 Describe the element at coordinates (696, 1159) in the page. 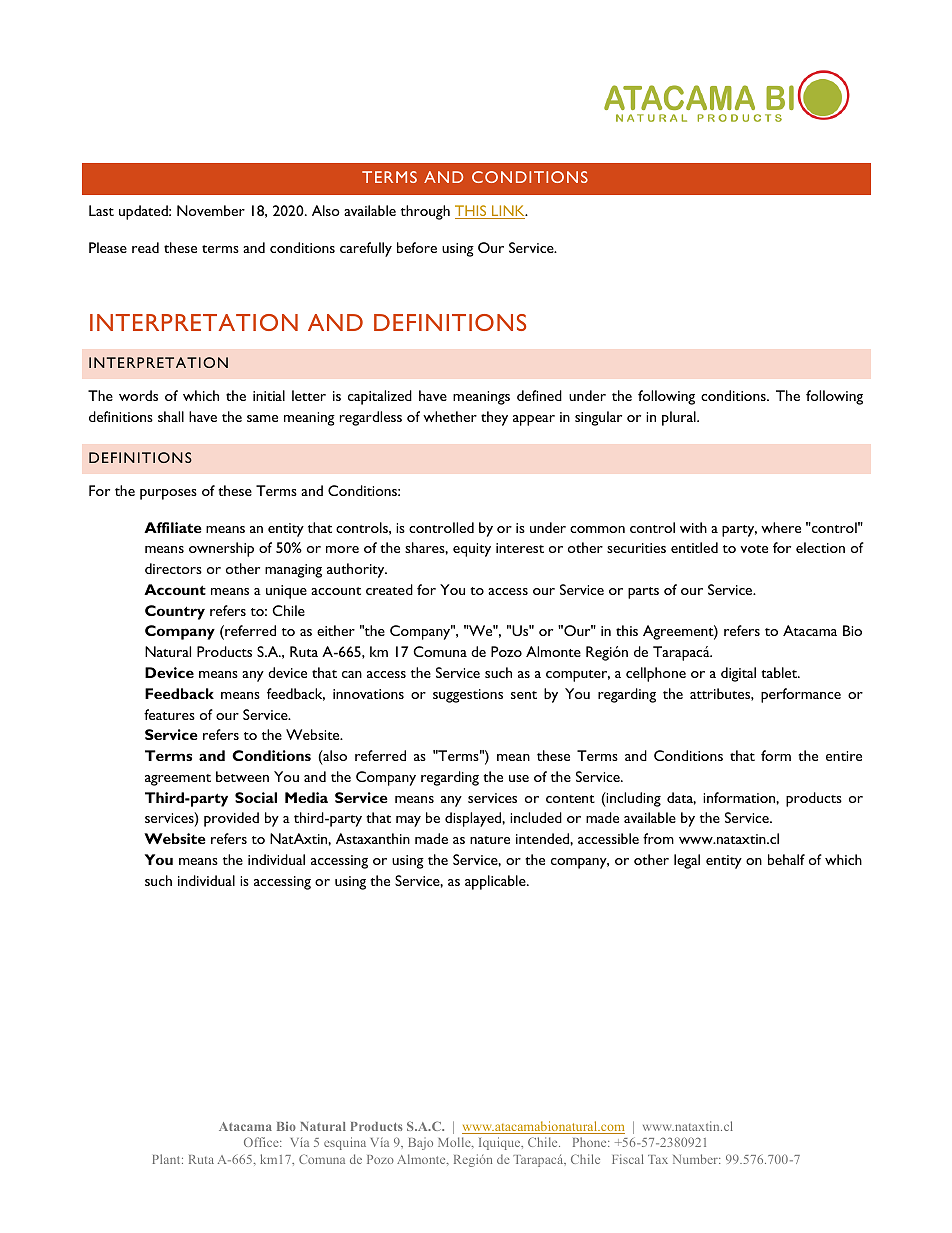

I see `Number` at that location.
